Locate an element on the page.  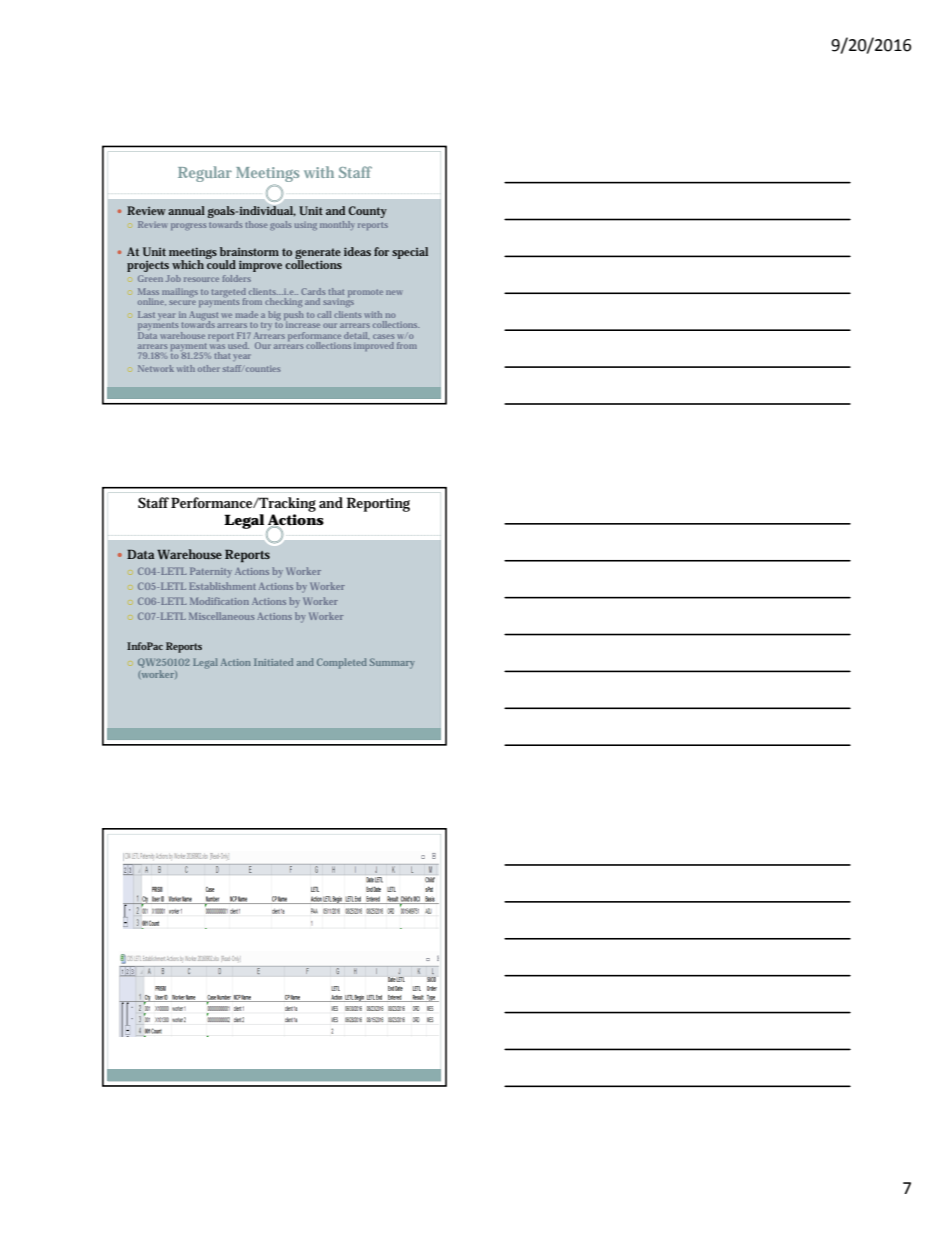
Miscellaneous is located at coordinates (222, 616).
